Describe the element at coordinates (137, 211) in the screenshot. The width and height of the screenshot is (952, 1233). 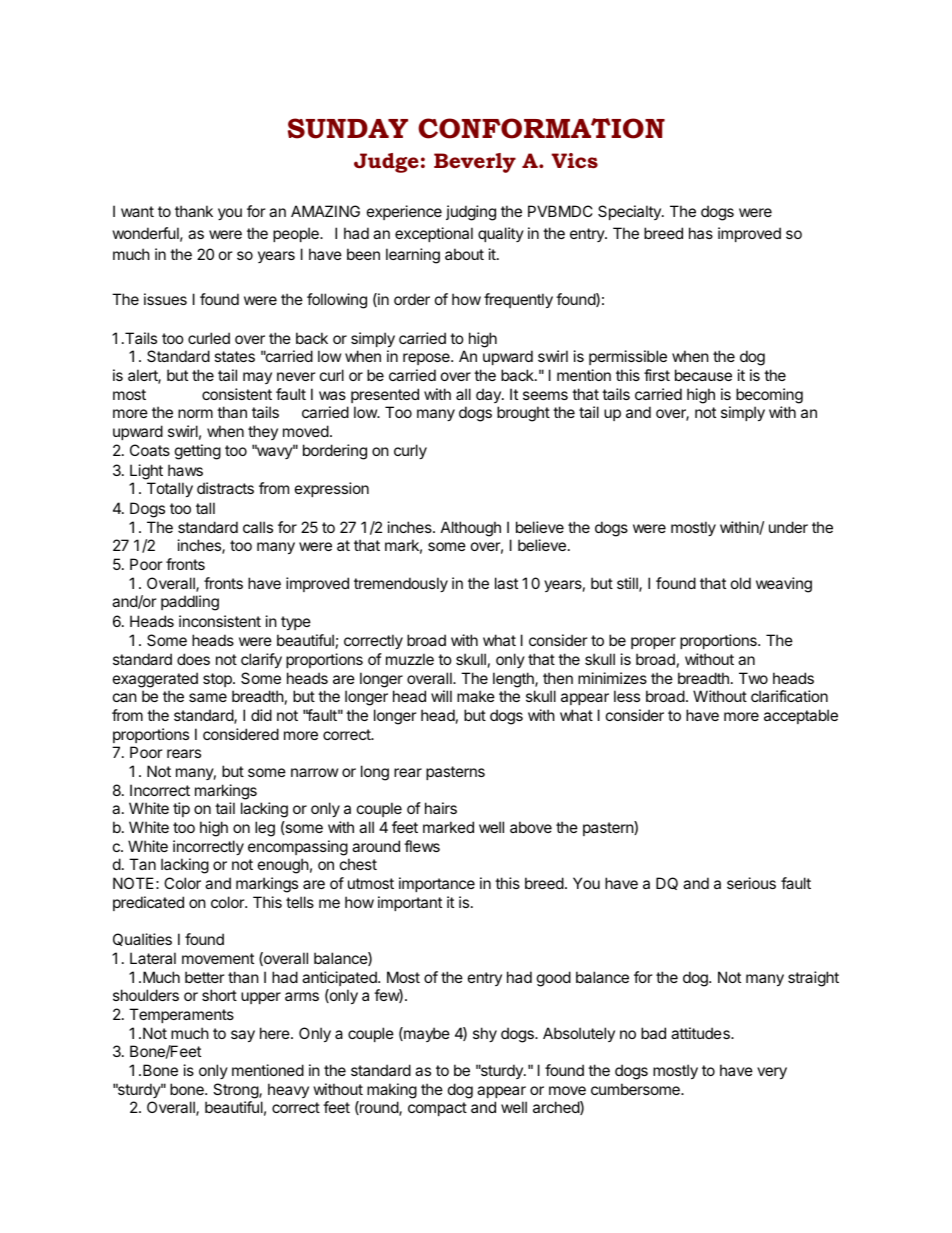
I see `want` at that location.
